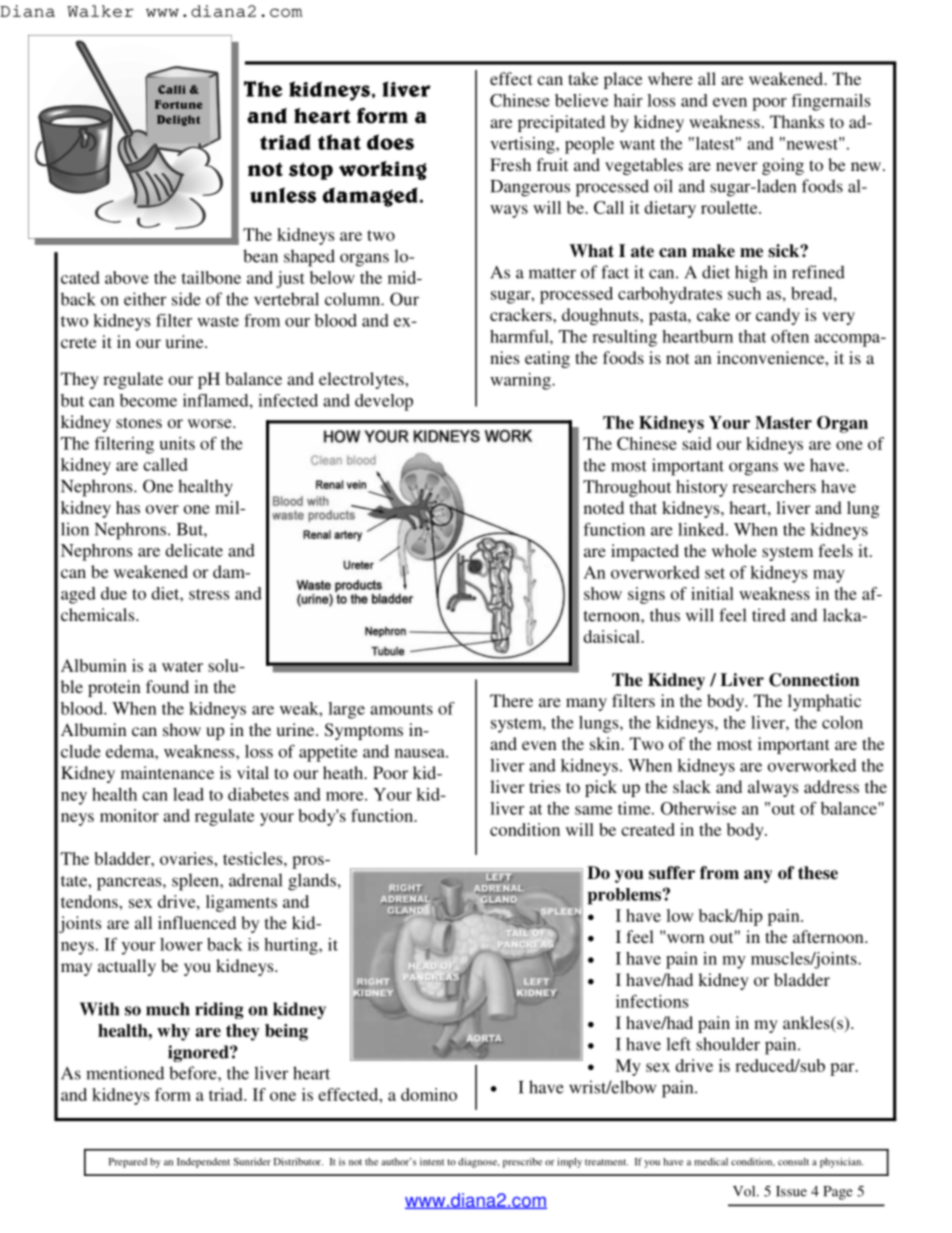 This screenshot has width=952, height=1233. Describe the element at coordinates (511, 700) in the screenshot. I see `There` at that location.
